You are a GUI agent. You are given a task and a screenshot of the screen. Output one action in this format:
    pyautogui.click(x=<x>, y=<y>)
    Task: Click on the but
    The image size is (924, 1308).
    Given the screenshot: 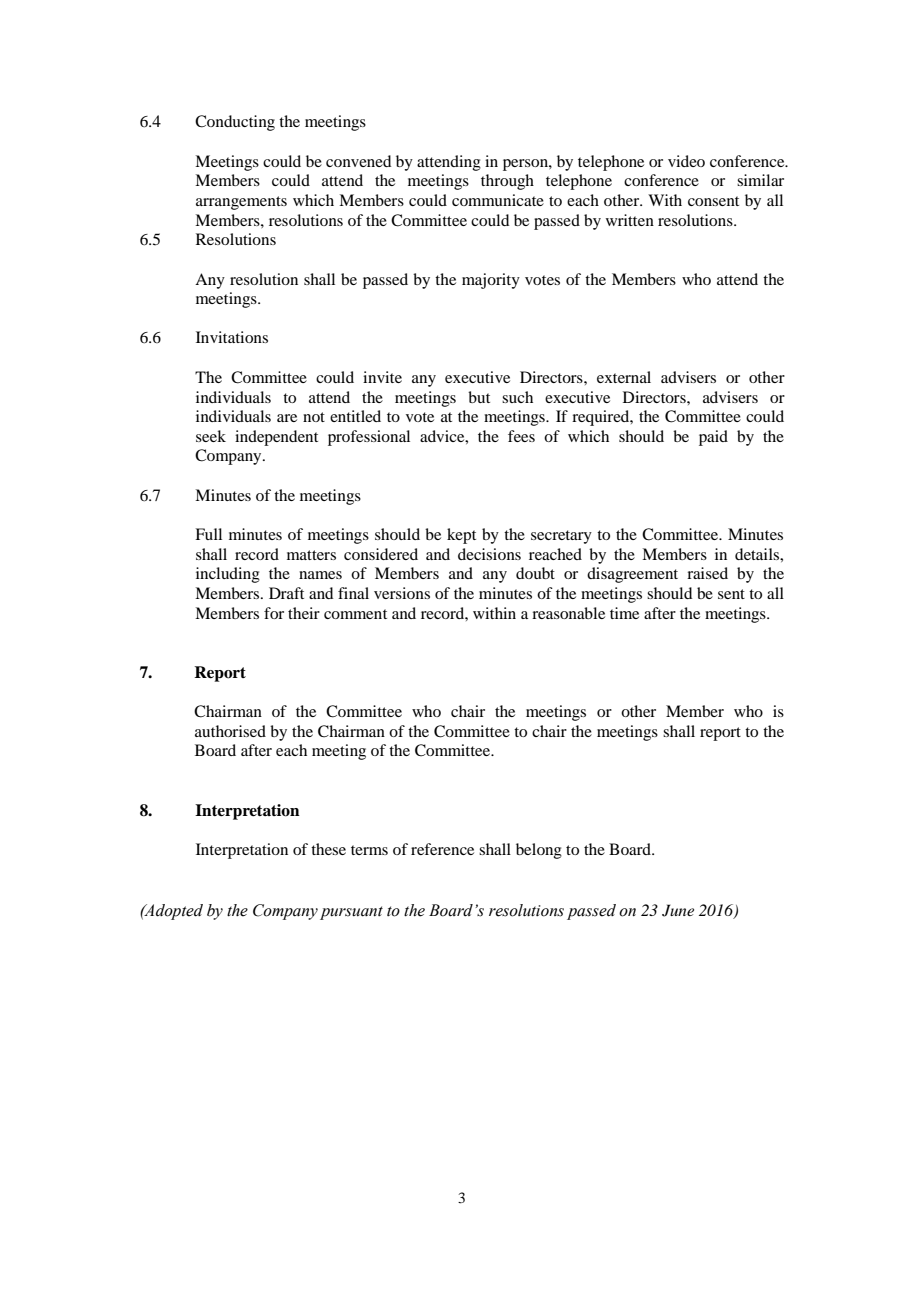 What is the action you would take?
    pyautogui.click(x=479, y=397)
